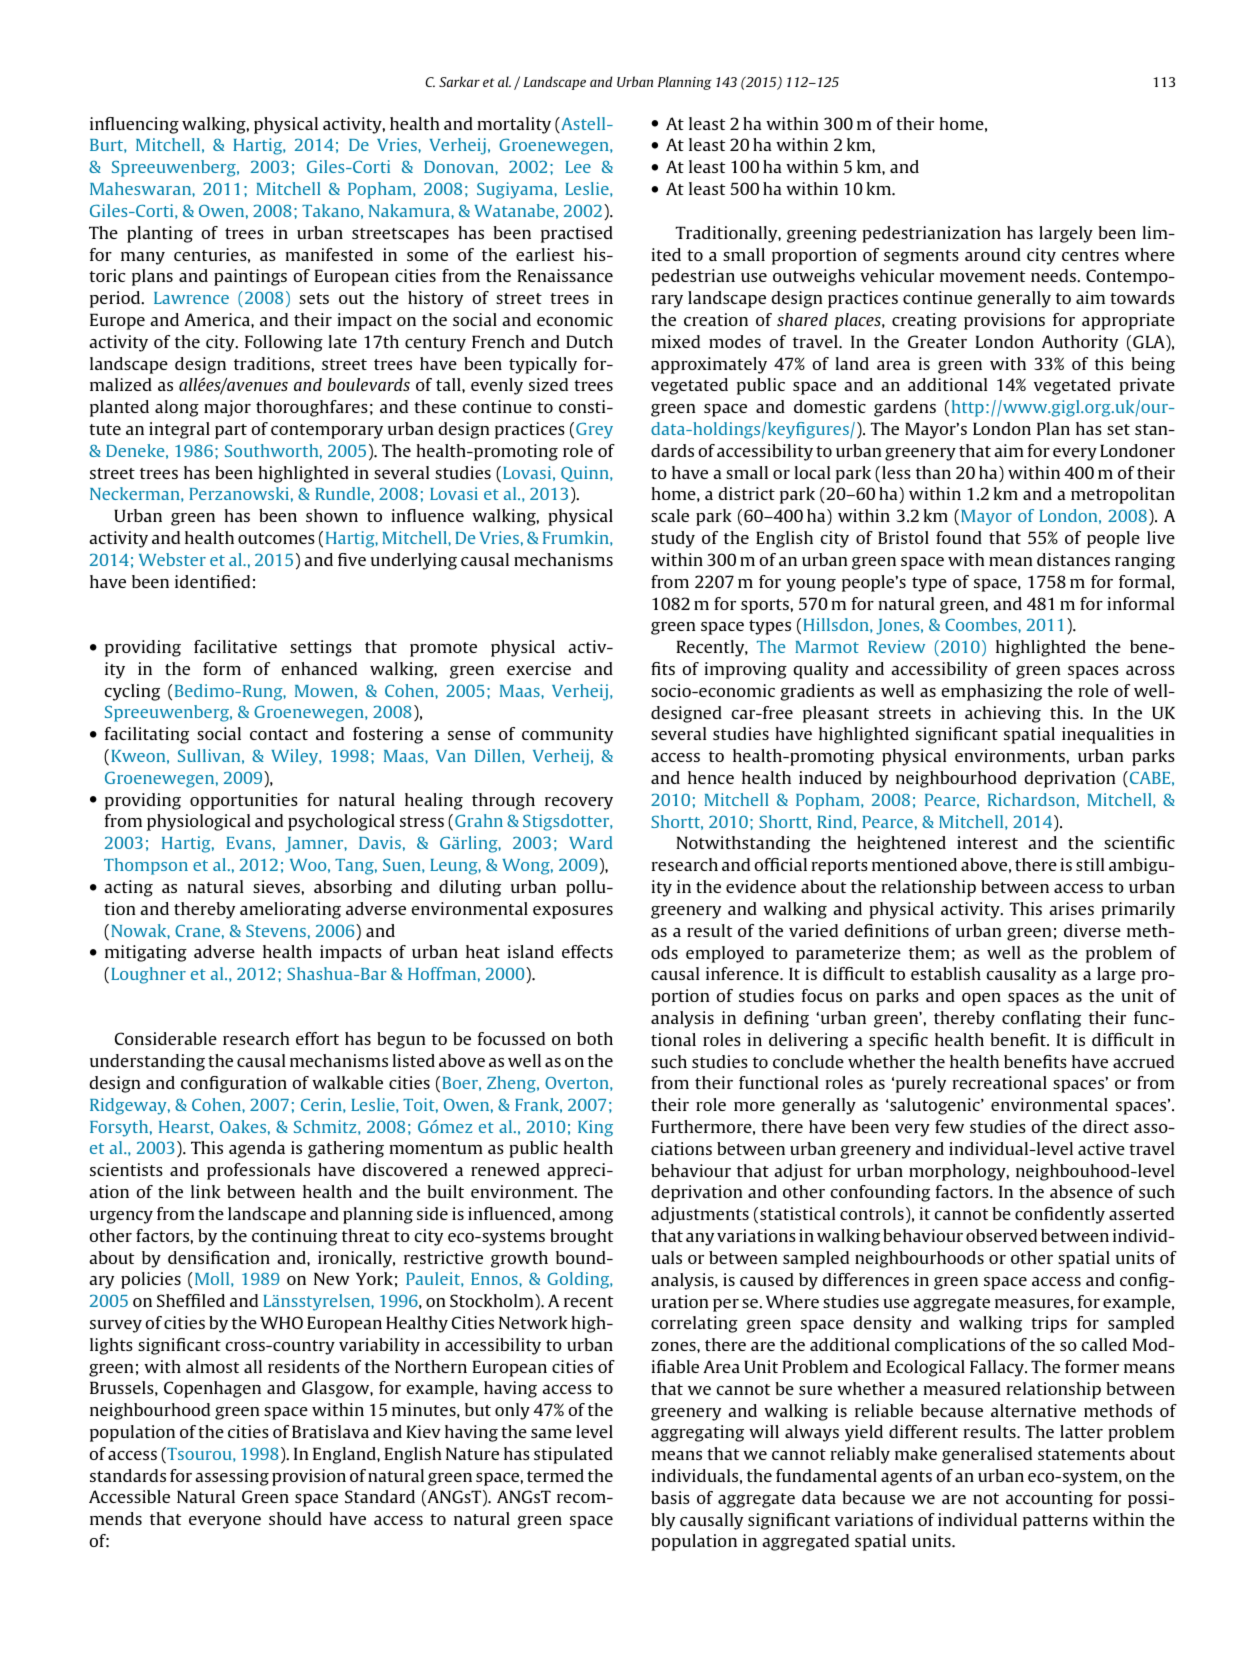 This document has width=1241, height=1655. Describe the element at coordinates (329, 254) in the document. I see `manifested` at that location.
